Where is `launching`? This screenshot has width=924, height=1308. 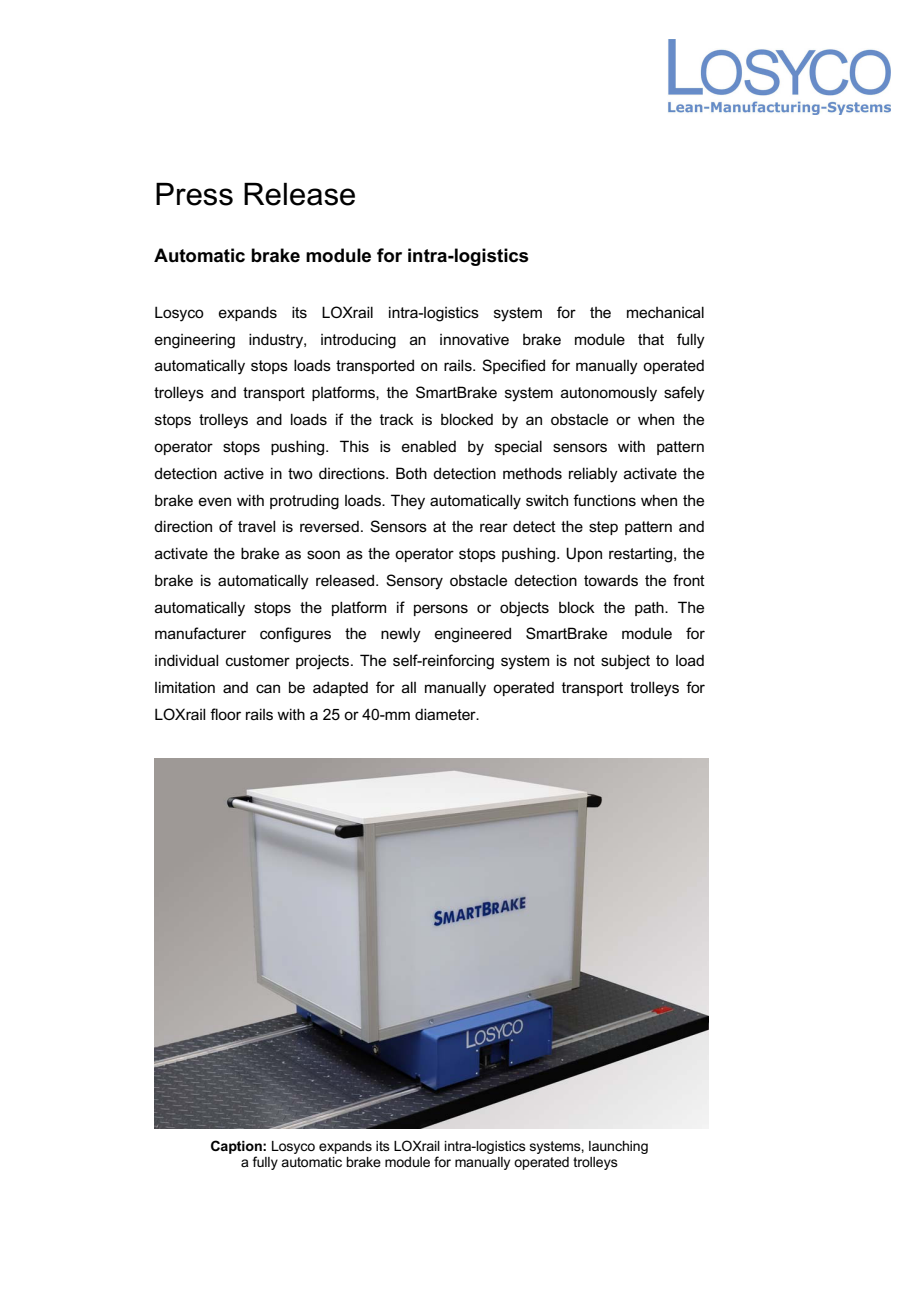
launching is located at coordinates (618, 1147).
